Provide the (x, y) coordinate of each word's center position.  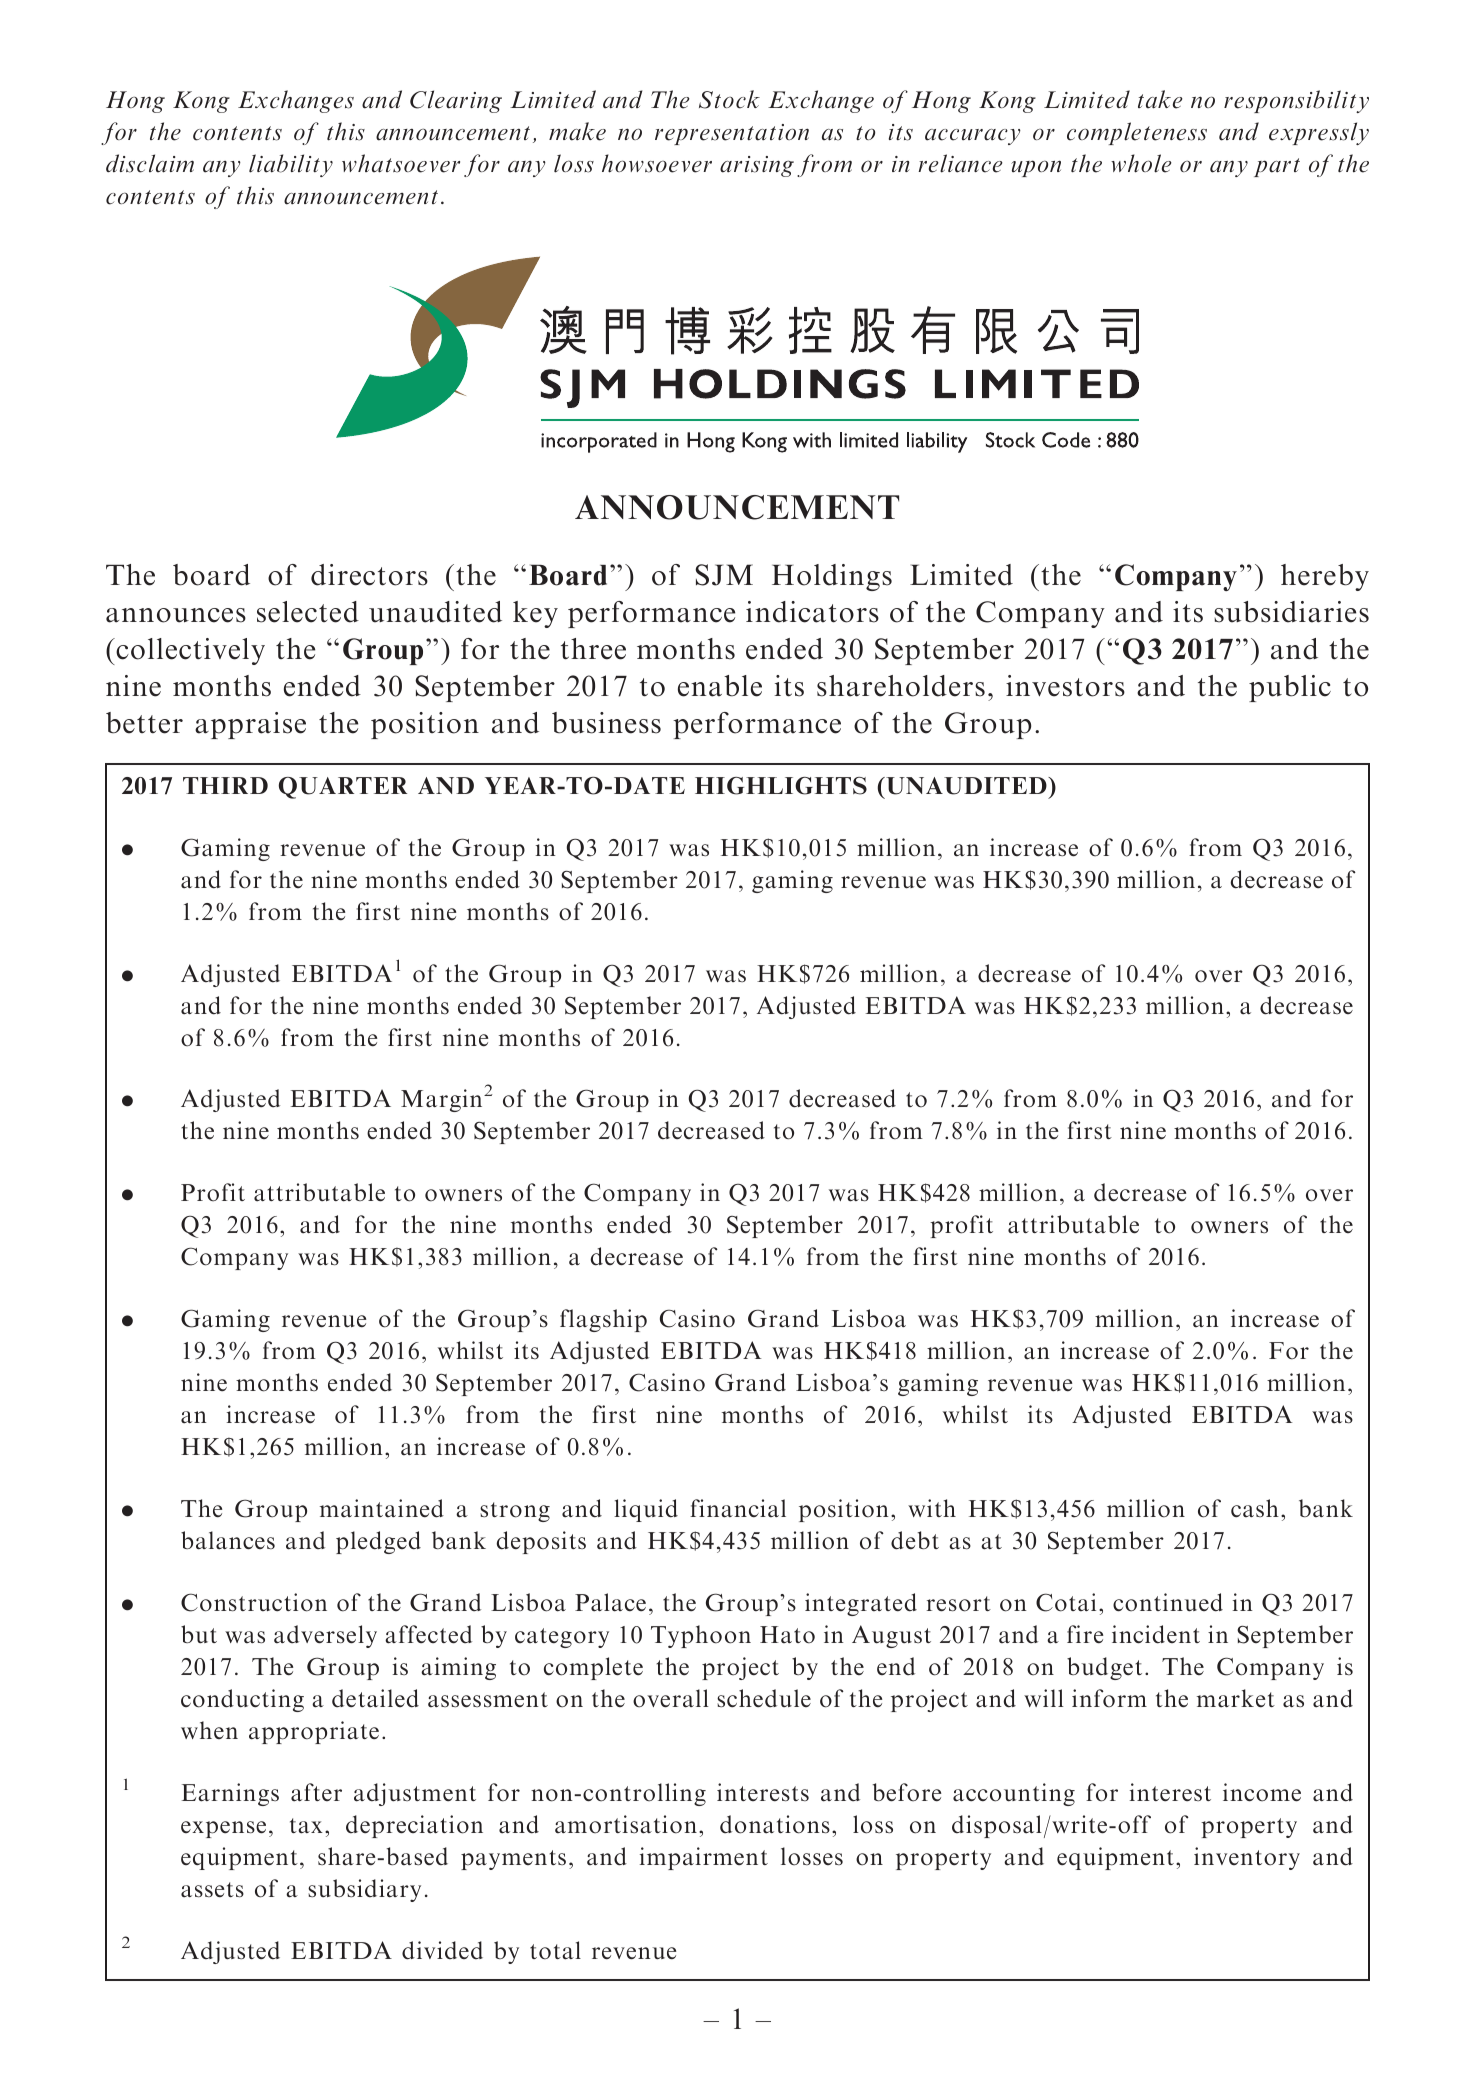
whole (1141, 163)
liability (291, 165)
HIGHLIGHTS (781, 786)
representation (732, 134)
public (1290, 688)
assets (212, 1890)
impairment (704, 1858)
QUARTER (343, 788)
